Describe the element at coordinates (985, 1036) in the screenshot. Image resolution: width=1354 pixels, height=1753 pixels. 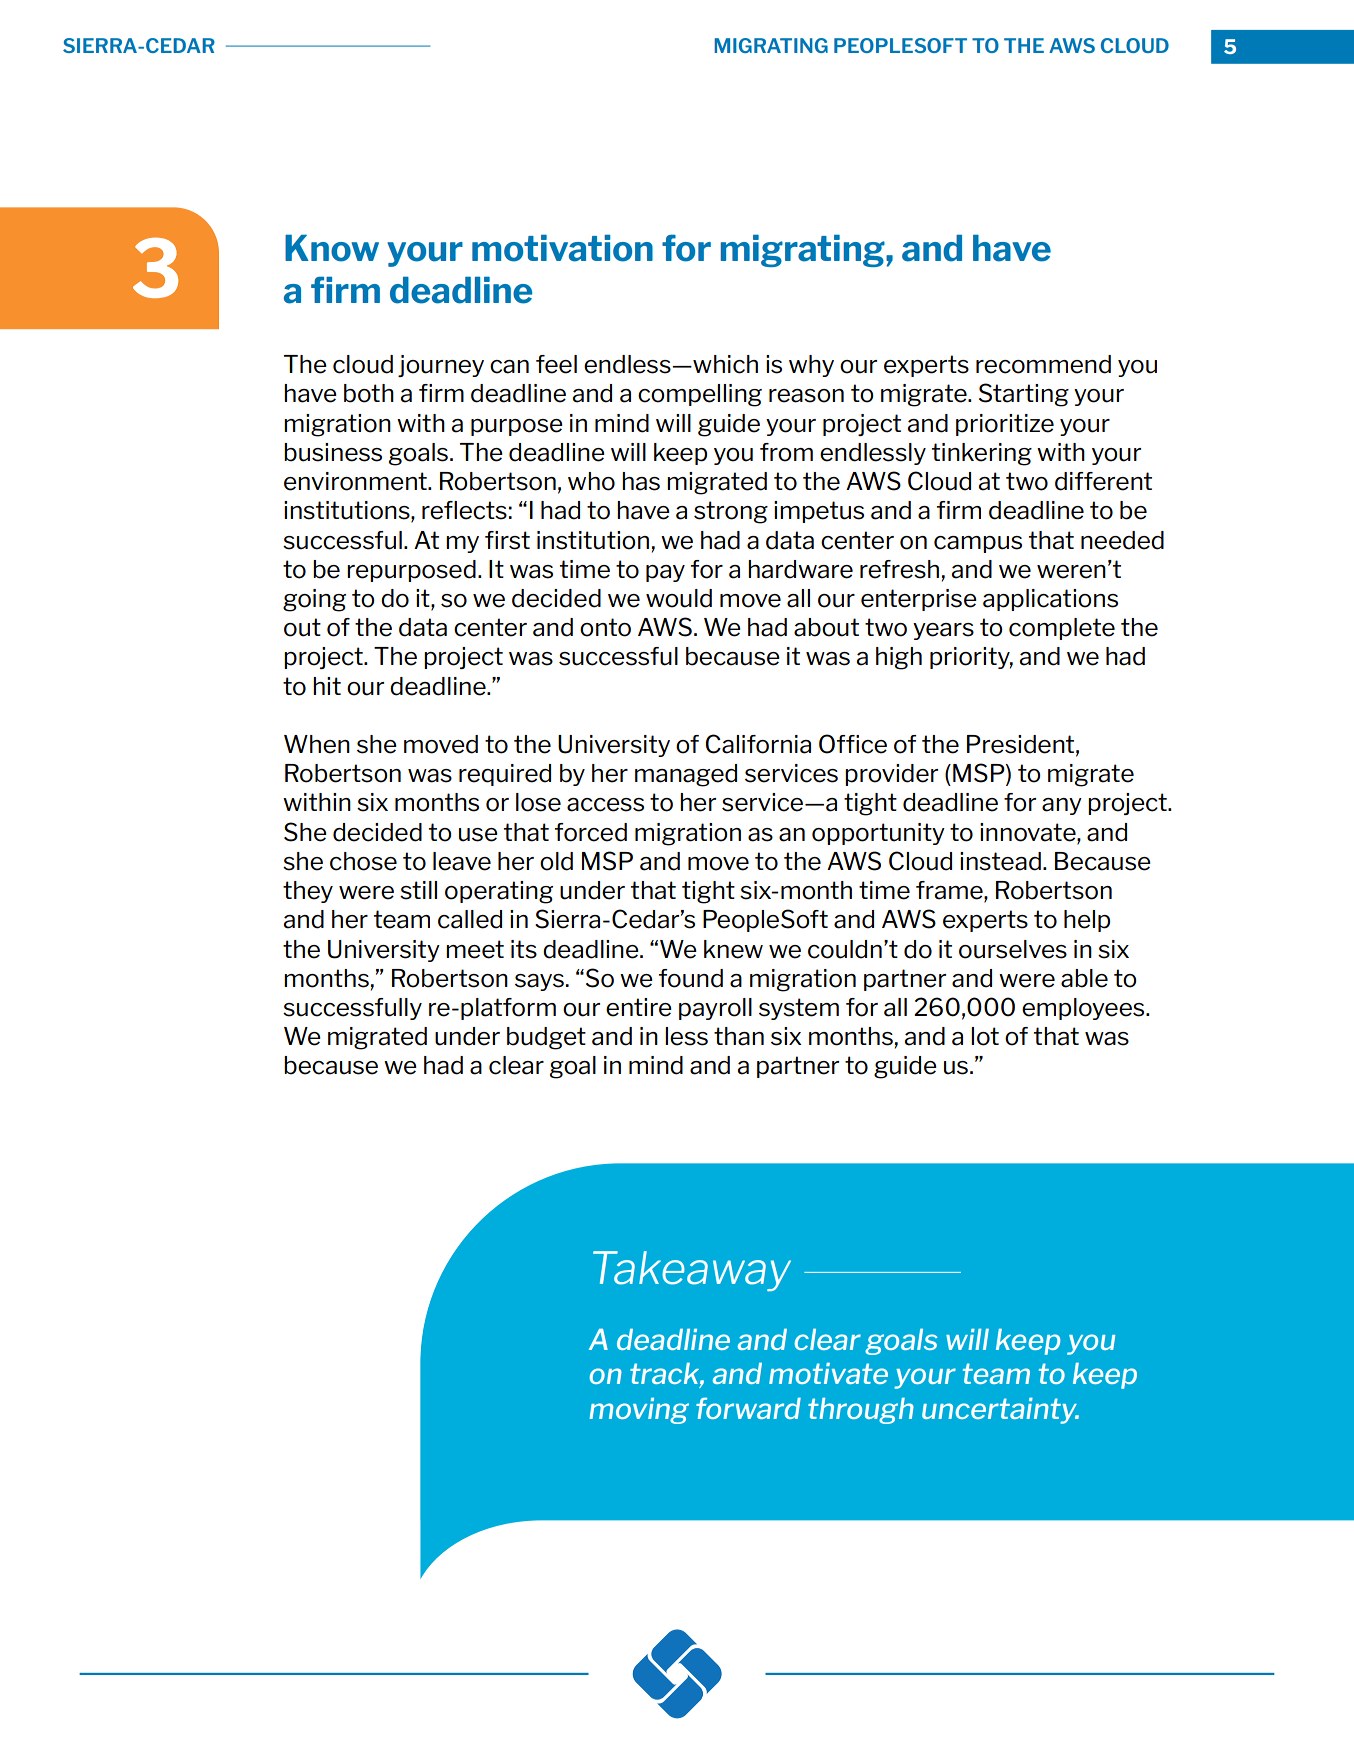
I see `lot` at that location.
